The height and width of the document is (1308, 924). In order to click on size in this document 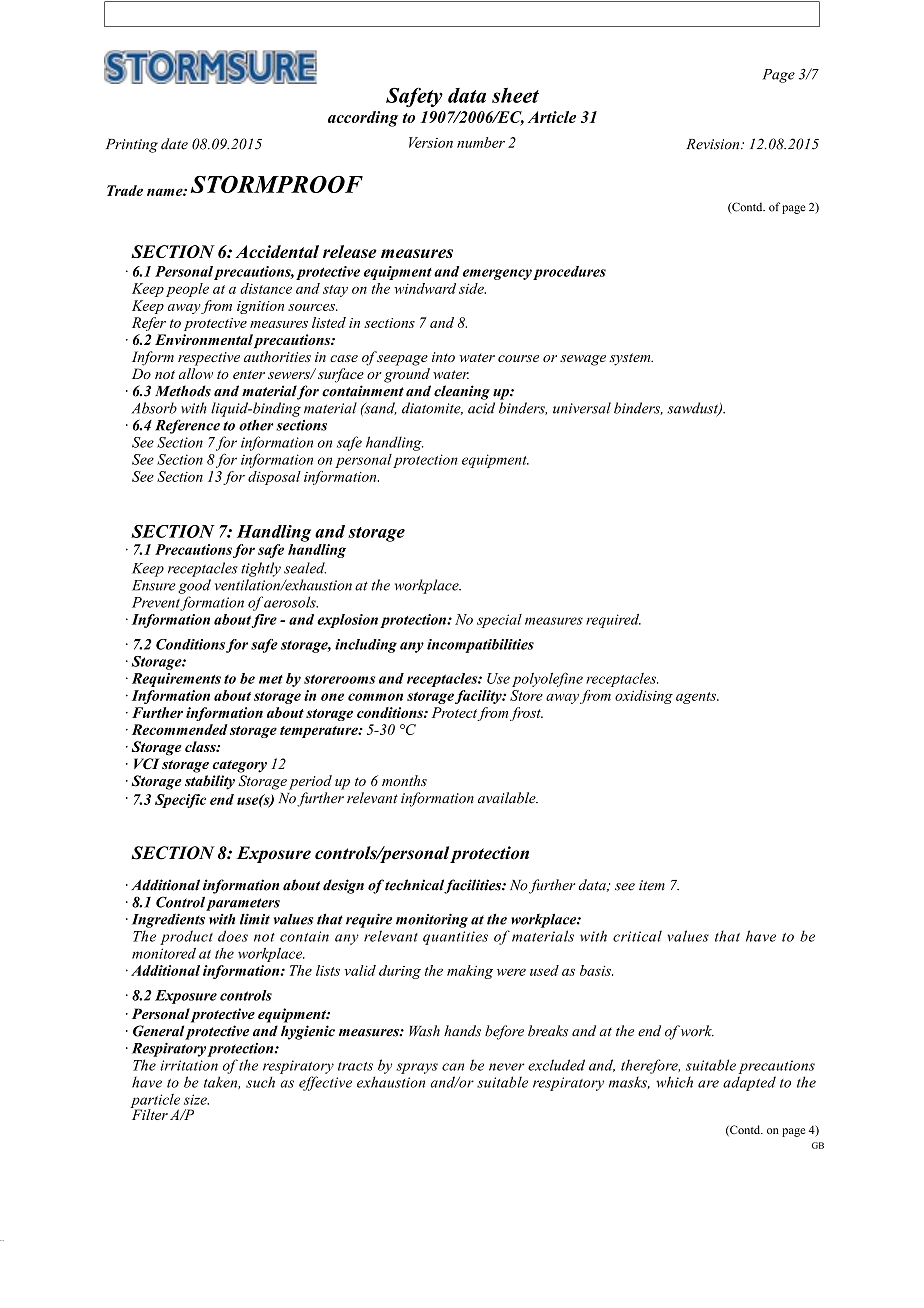, I will do `click(196, 1099)`.
